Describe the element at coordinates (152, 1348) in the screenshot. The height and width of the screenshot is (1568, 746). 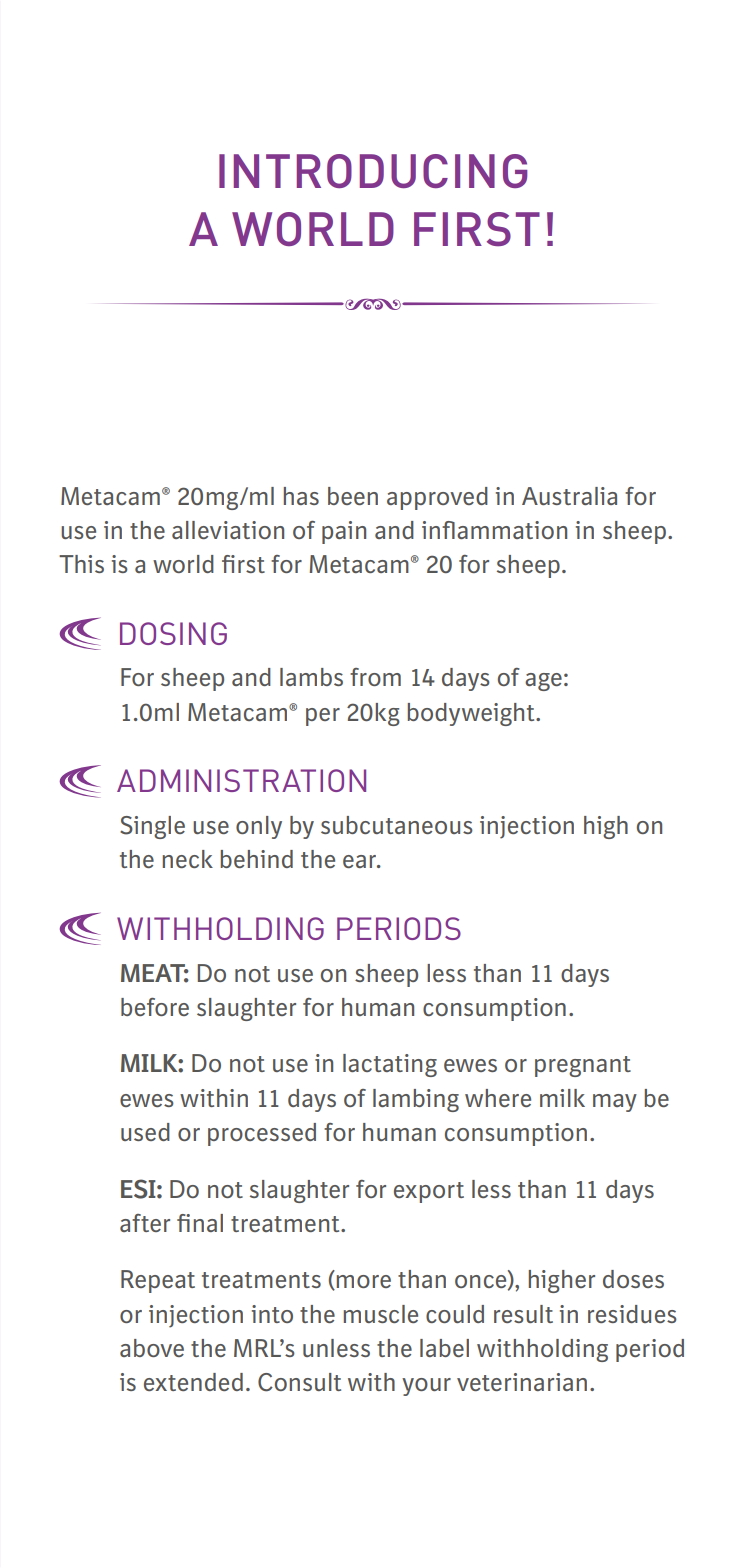
I see `above` at that location.
